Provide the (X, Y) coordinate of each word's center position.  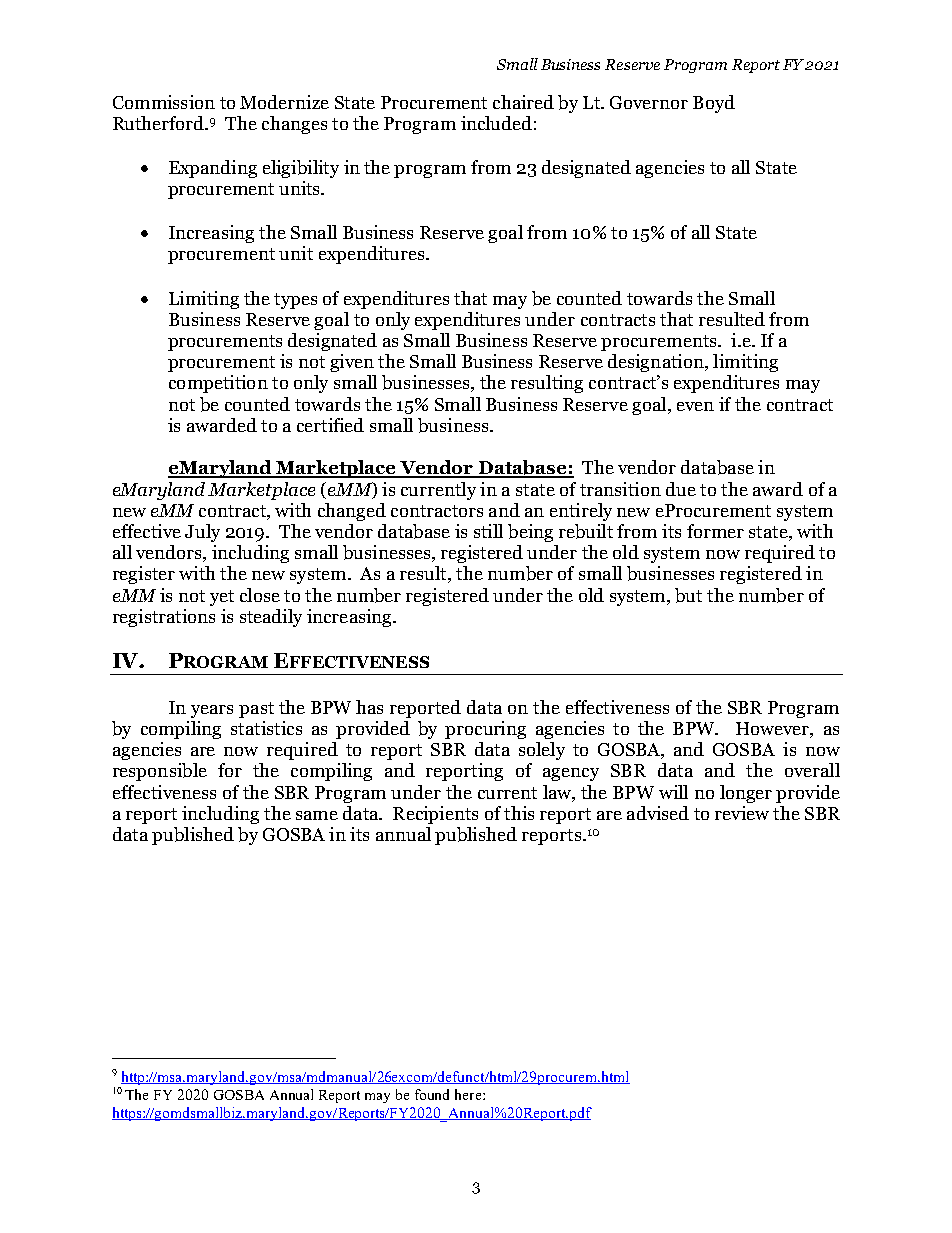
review (742, 813)
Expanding (213, 169)
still (488, 531)
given (352, 363)
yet (222, 598)
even (695, 406)
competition (218, 384)
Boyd (714, 104)
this (519, 813)
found (432, 1094)
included (496, 123)
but (688, 595)
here (469, 1094)
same (317, 815)
